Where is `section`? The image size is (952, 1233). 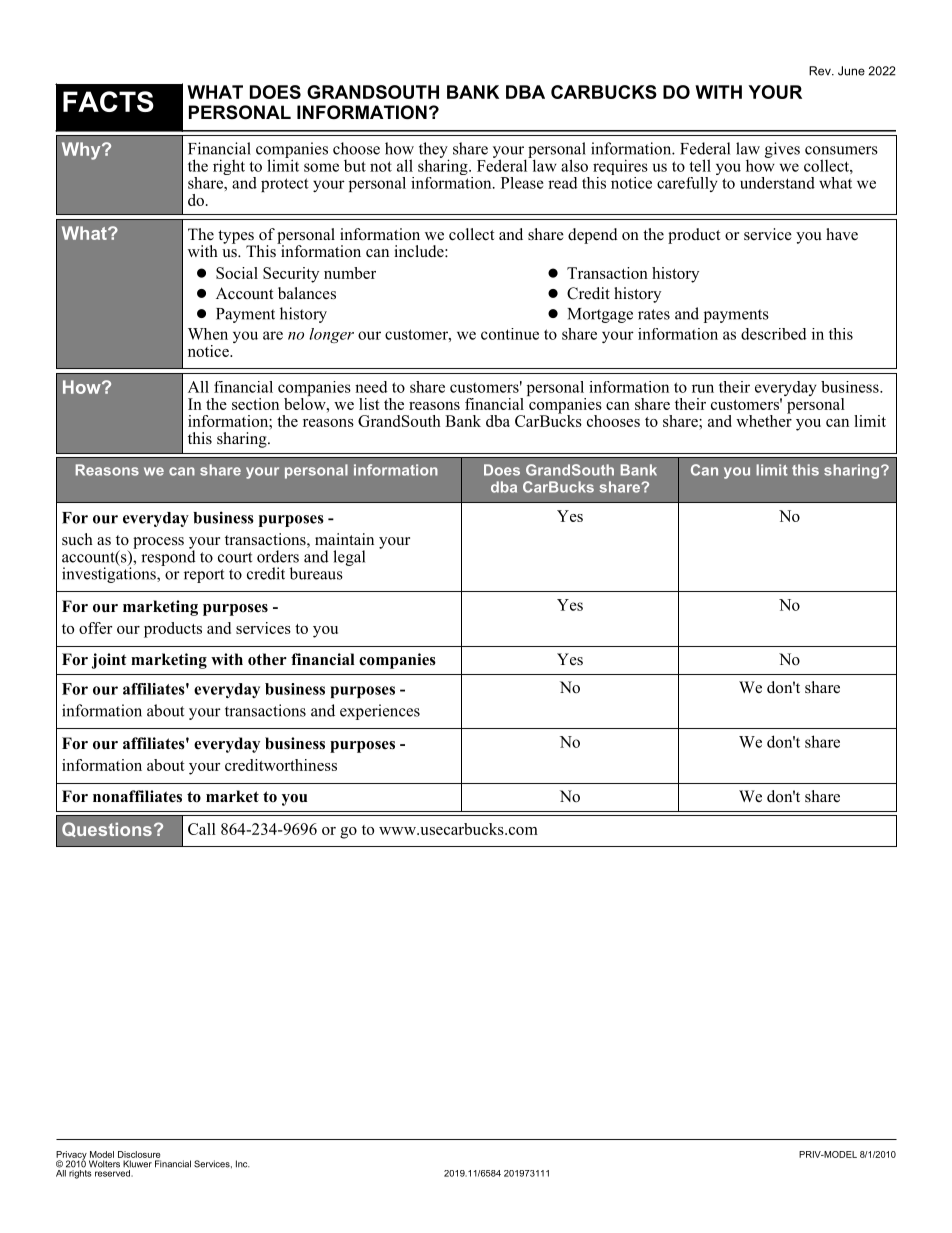
section is located at coordinates (255, 404).
